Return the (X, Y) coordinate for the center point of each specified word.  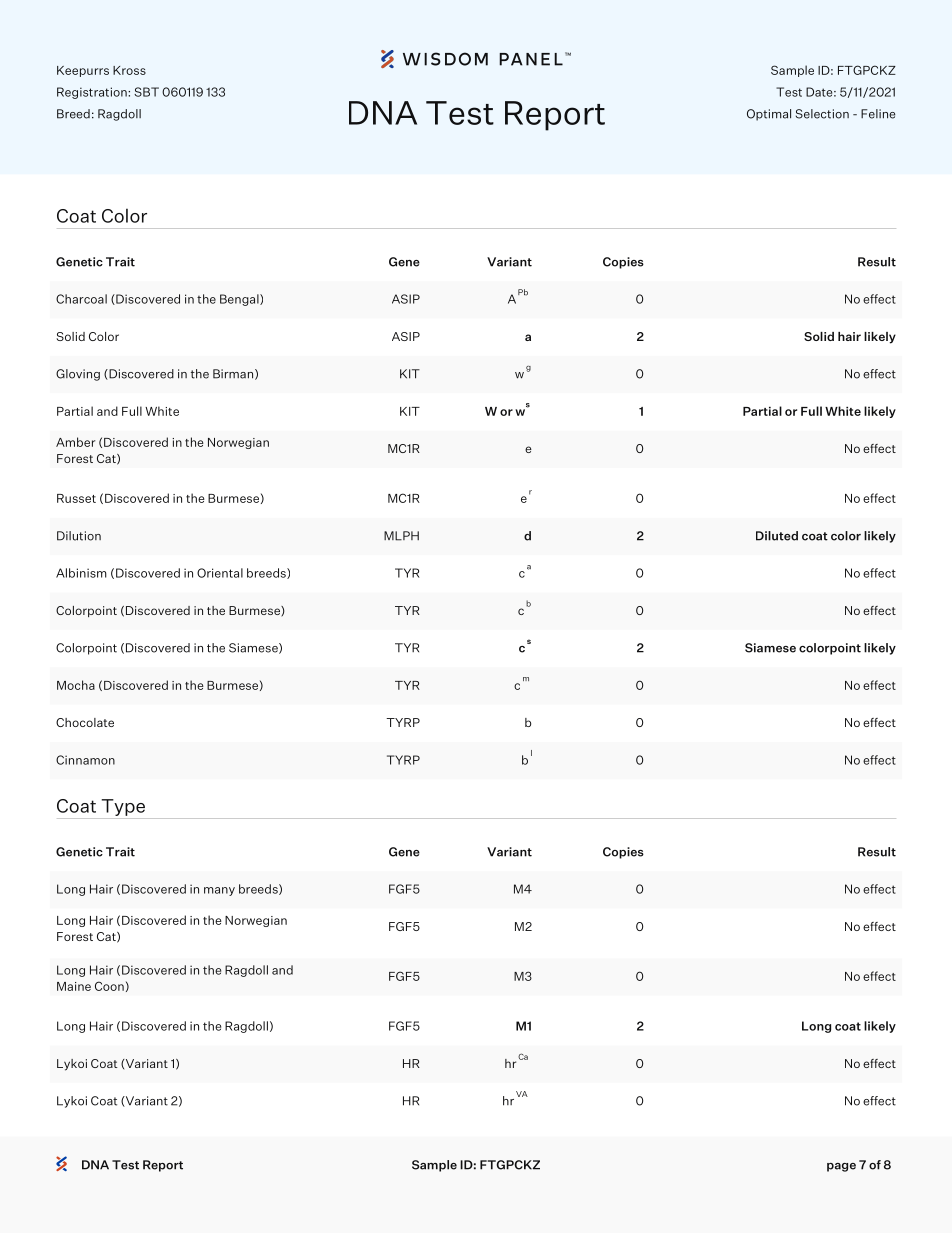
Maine (74, 986)
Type (123, 809)
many (219, 891)
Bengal (240, 300)
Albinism (81, 573)
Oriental (220, 573)
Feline (878, 114)
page (841, 1167)
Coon (109, 986)
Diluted (777, 536)
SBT (146, 92)
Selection (822, 114)
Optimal (769, 115)
